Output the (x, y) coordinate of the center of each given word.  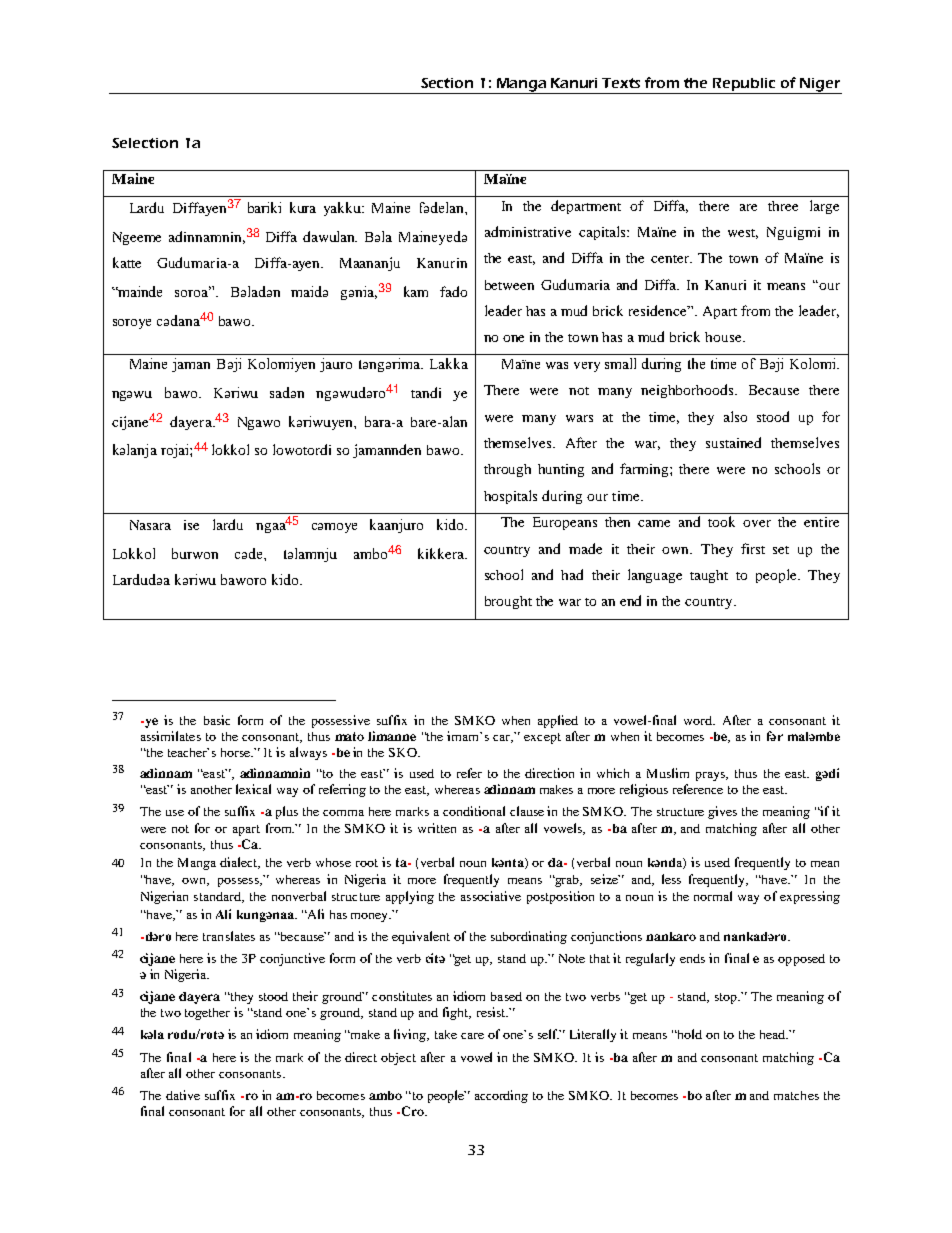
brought (508, 602)
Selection (145, 143)
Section (447, 83)
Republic (744, 86)
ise (191, 525)
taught (709, 576)
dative (183, 1095)
